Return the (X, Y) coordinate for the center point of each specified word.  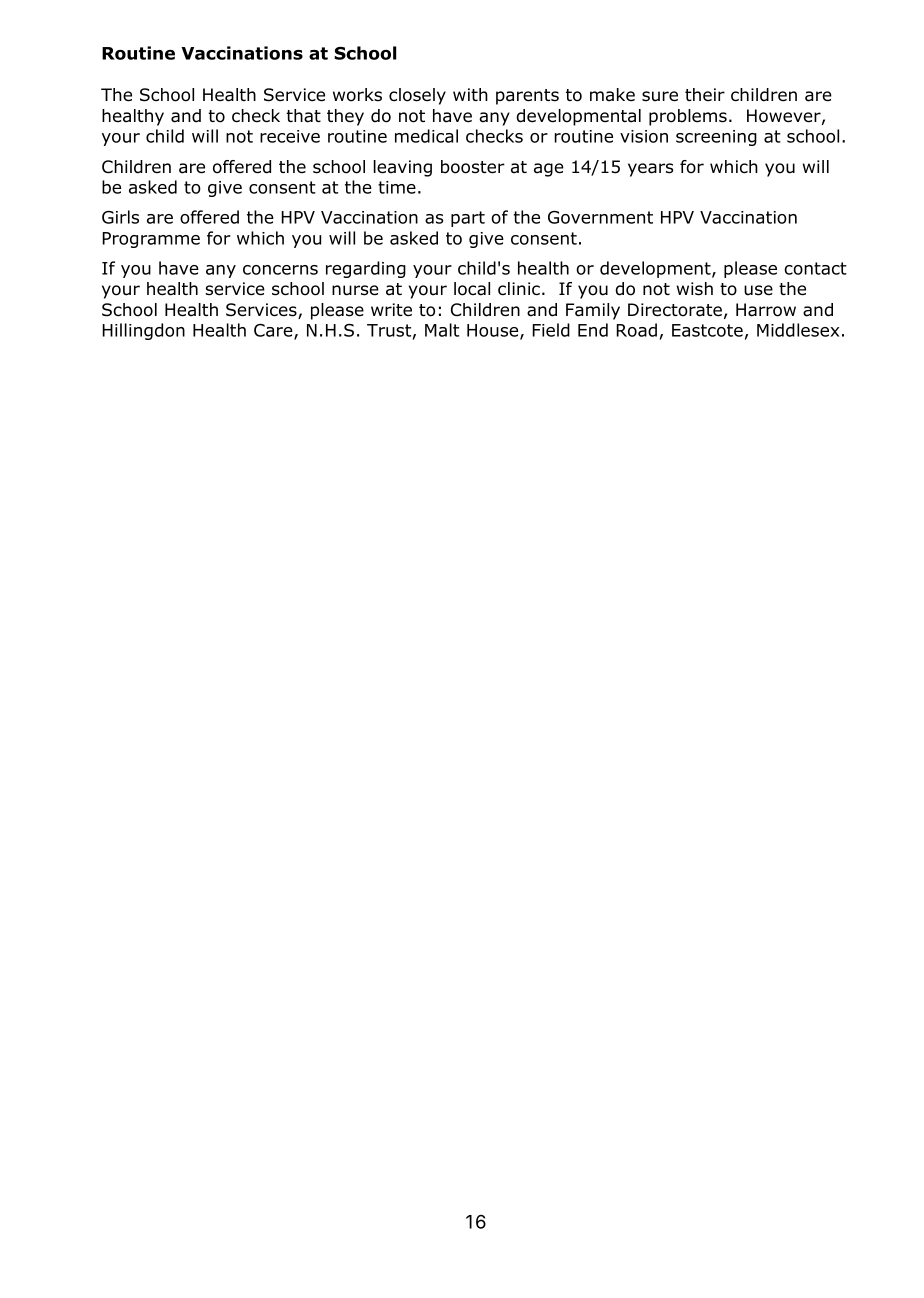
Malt (442, 330)
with (470, 94)
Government (600, 217)
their (705, 95)
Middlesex (798, 330)
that (303, 116)
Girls (120, 217)
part (468, 219)
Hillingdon (143, 331)
